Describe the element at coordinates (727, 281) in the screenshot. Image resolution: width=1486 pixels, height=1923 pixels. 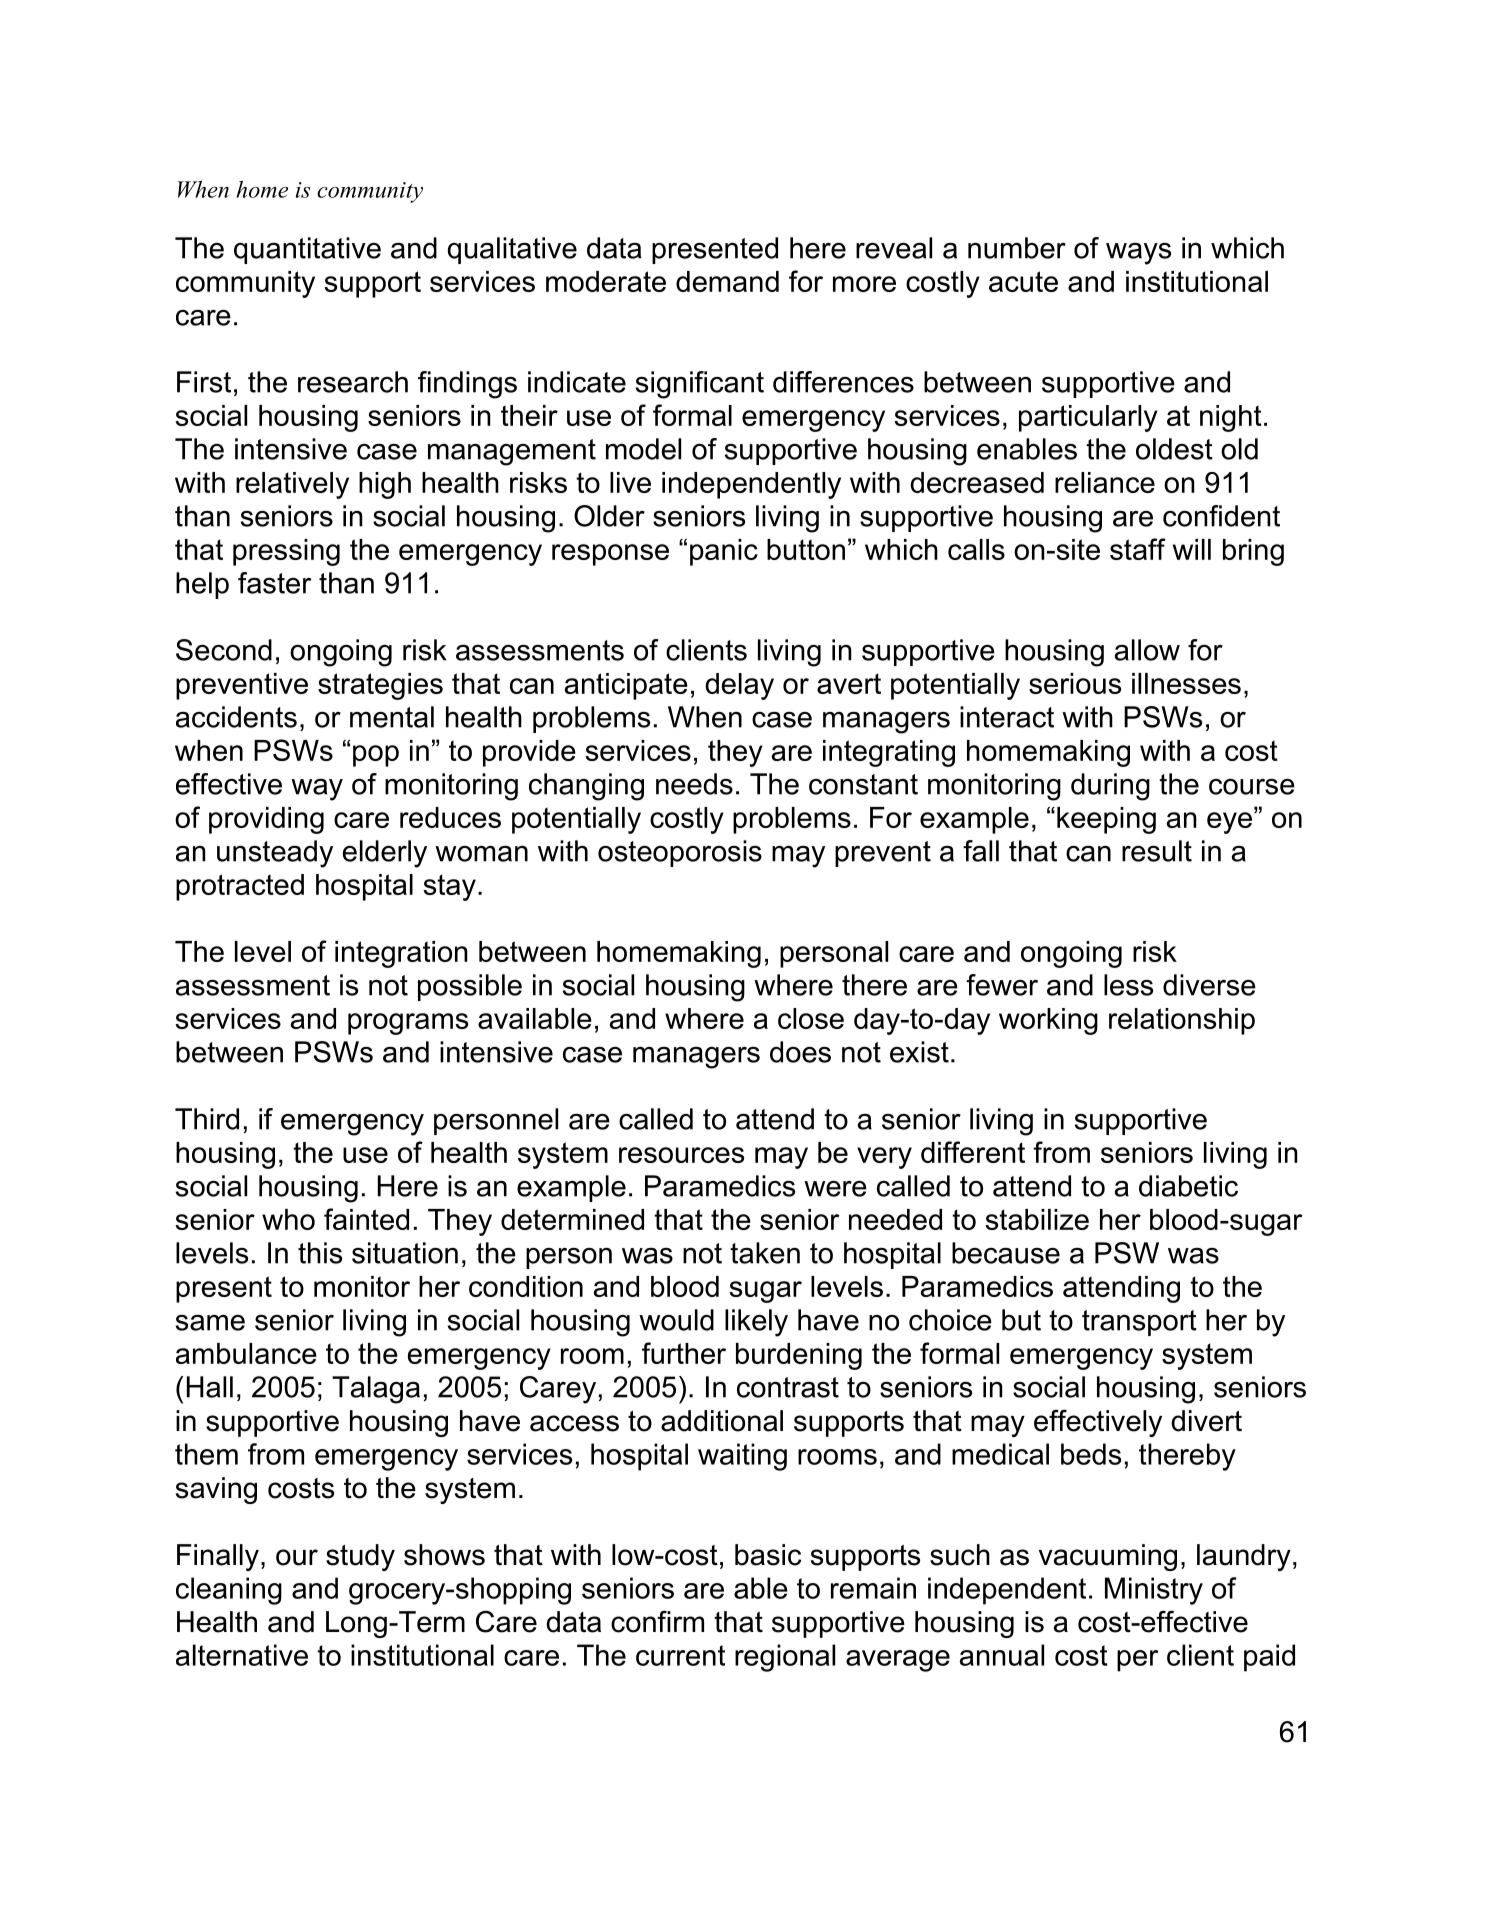
I see `demand` at that location.
